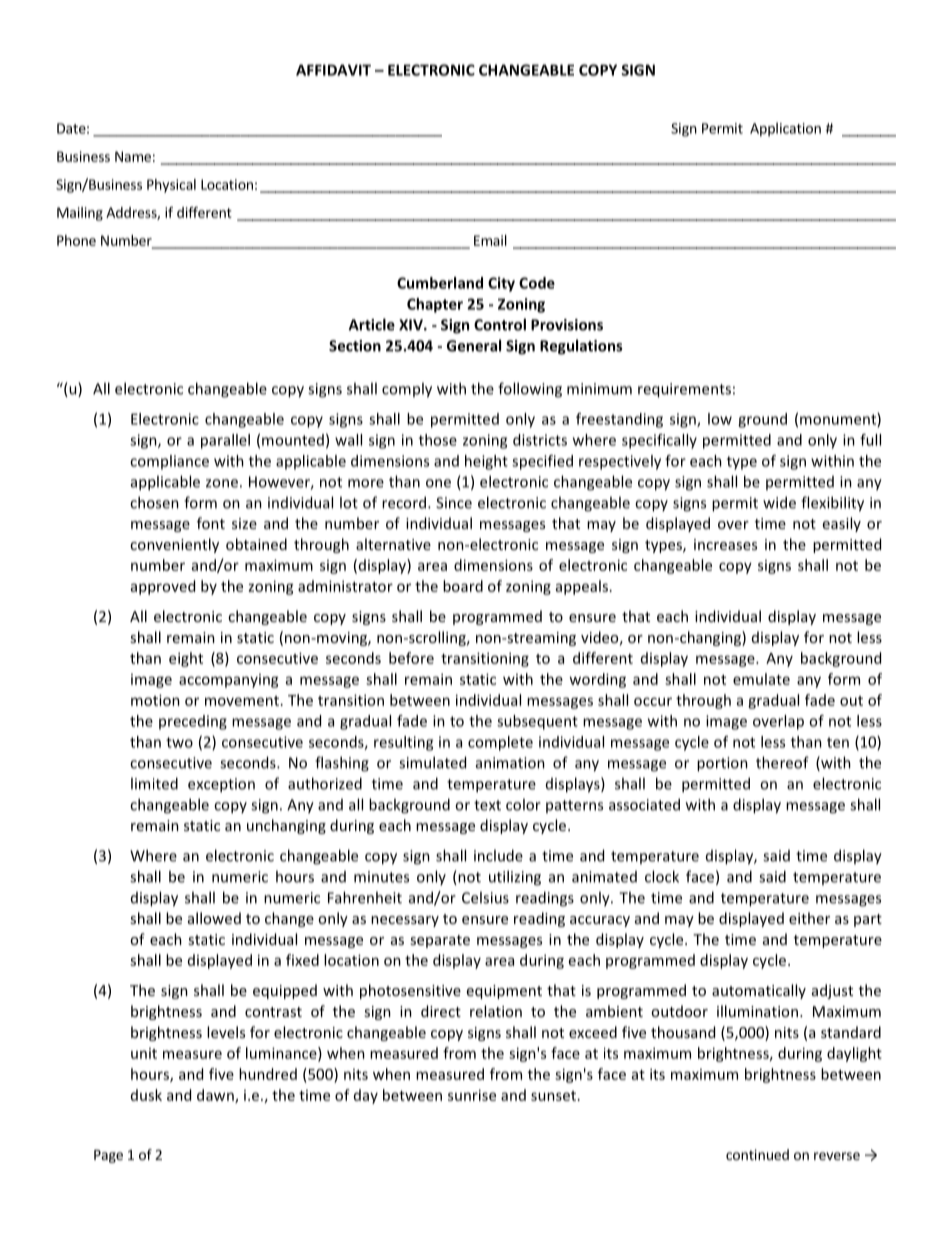 The width and height of the document is (952, 1233). Describe the element at coordinates (133, 156) in the document. I see `Name` at that location.
